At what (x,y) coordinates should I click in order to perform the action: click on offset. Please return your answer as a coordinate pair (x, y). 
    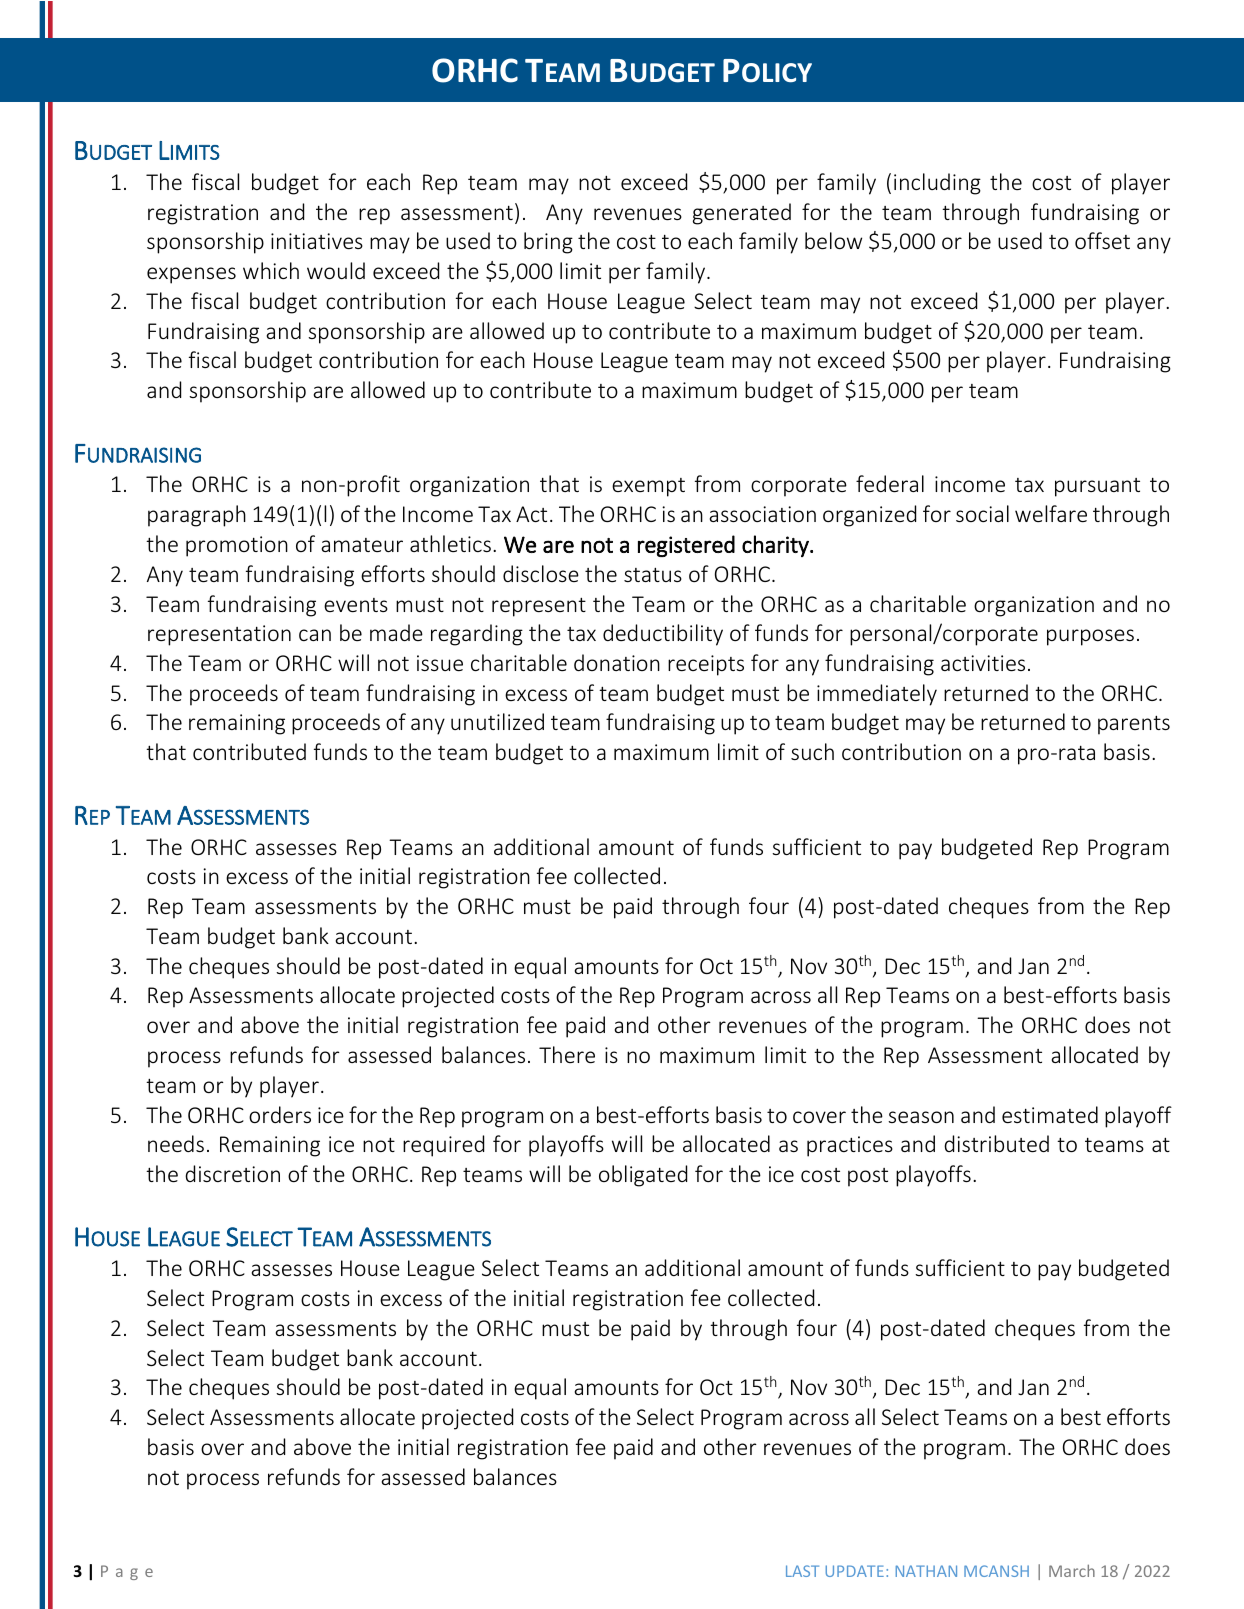
    Looking at the image, I should click on (1102, 240).
